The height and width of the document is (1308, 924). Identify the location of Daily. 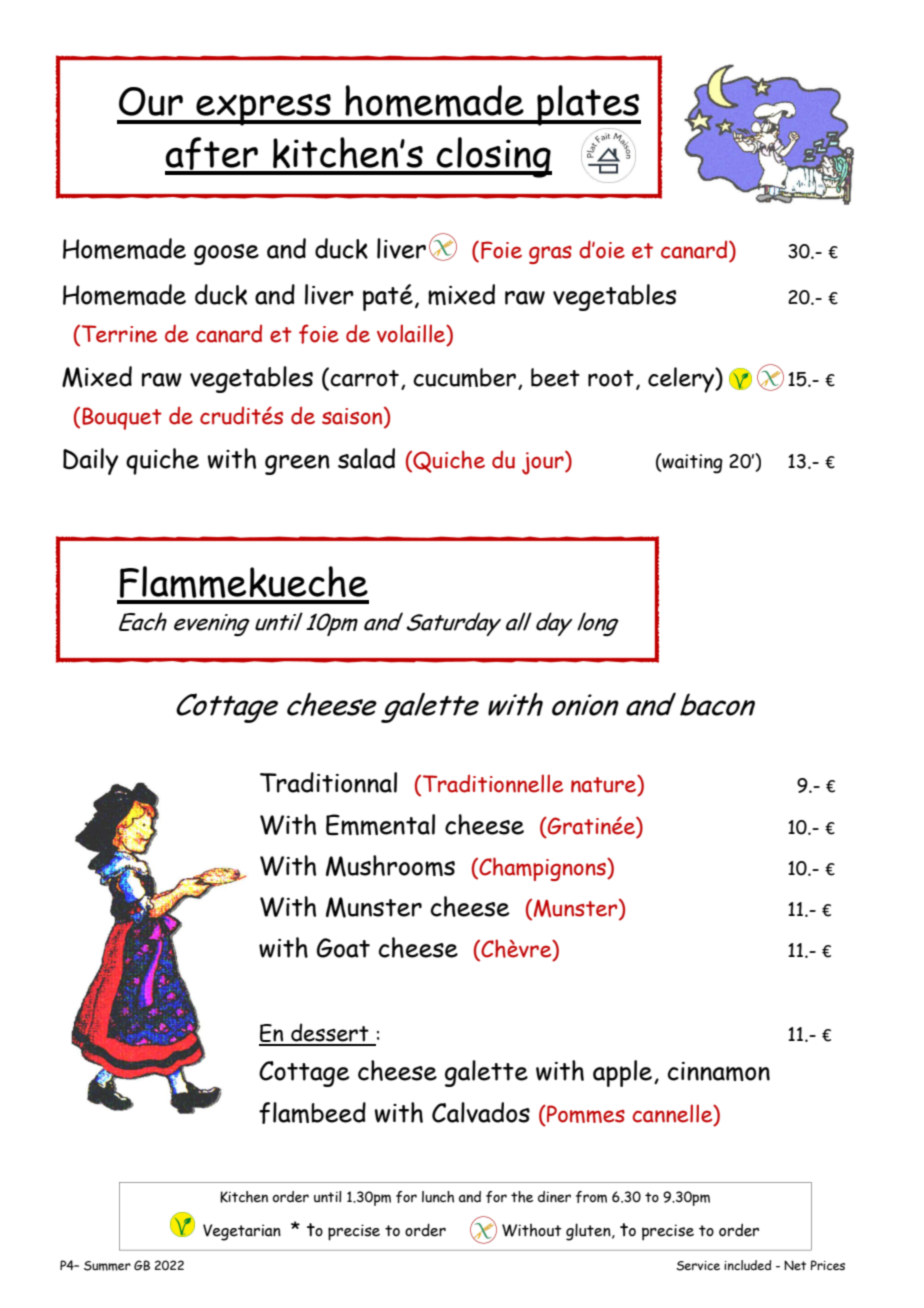
(90, 461).
